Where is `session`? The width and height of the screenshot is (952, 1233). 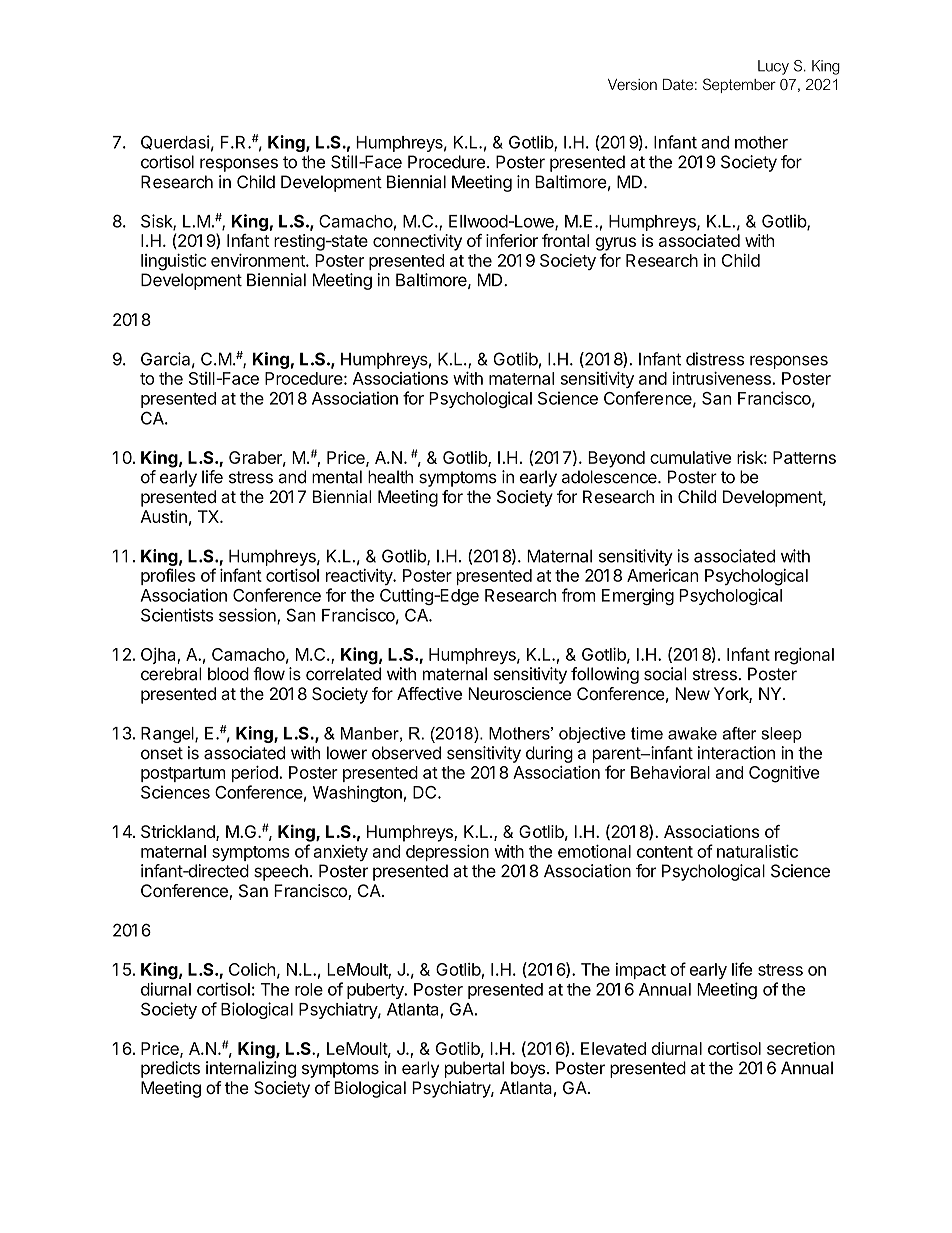 session is located at coordinates (248, 616).
